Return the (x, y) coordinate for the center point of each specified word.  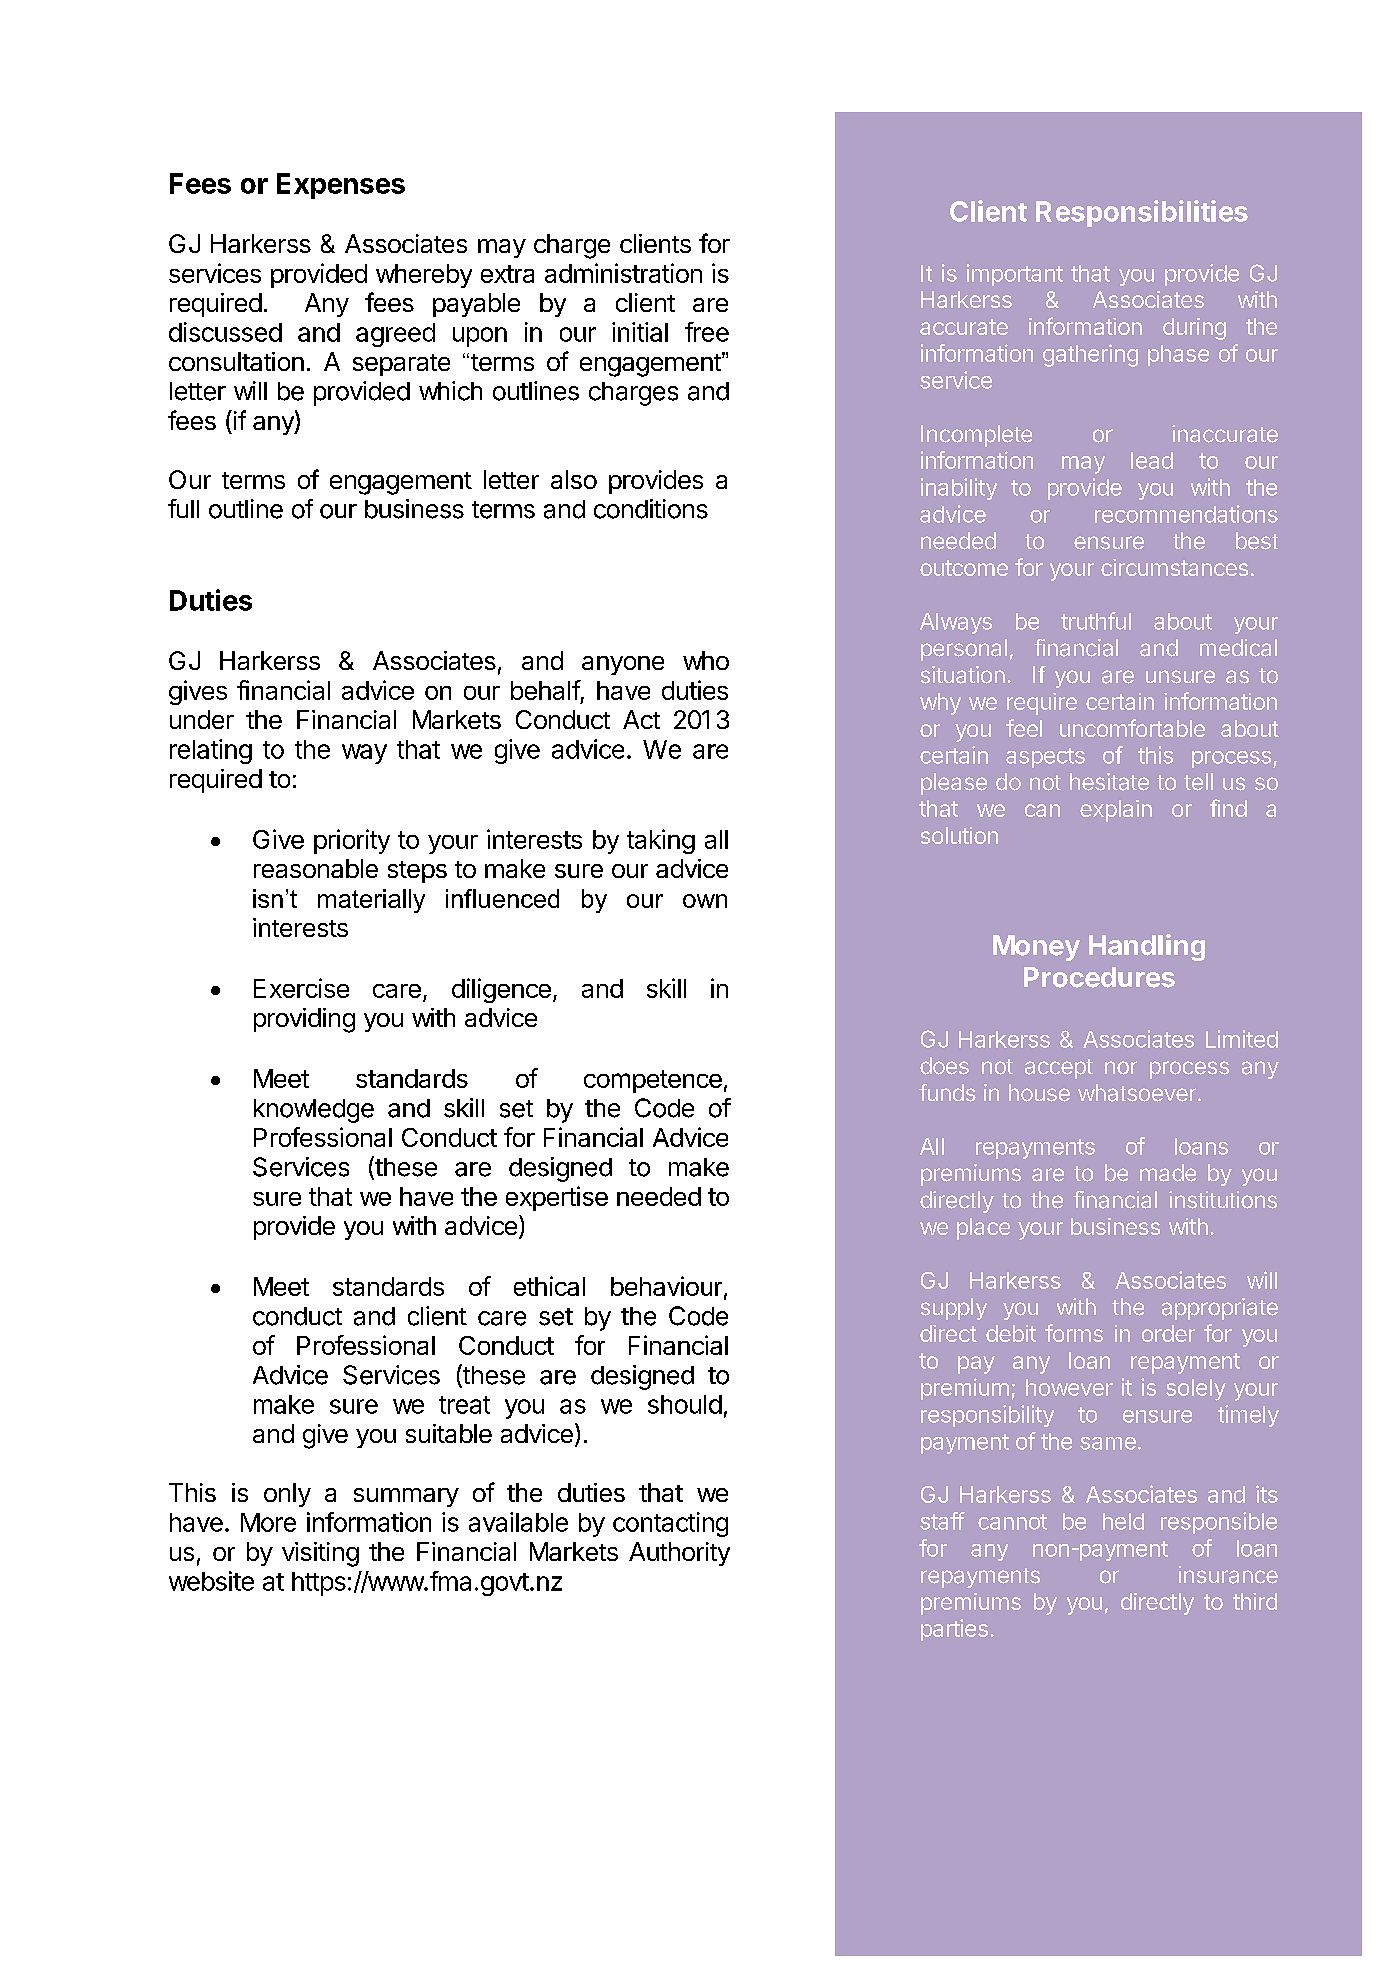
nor (1121, 1068)
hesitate (1109, 782)
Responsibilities (1142, 213)
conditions (651, 509)
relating (211, 751)
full (183, 508)
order (1168, 1333)
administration (623, 273)
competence (653, 1081)
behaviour (666, 1286)
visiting (320, 1554)
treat (464, 1405)
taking (661, 841)
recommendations (1186, 514)
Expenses (341, 186)
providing (304, 1020)
